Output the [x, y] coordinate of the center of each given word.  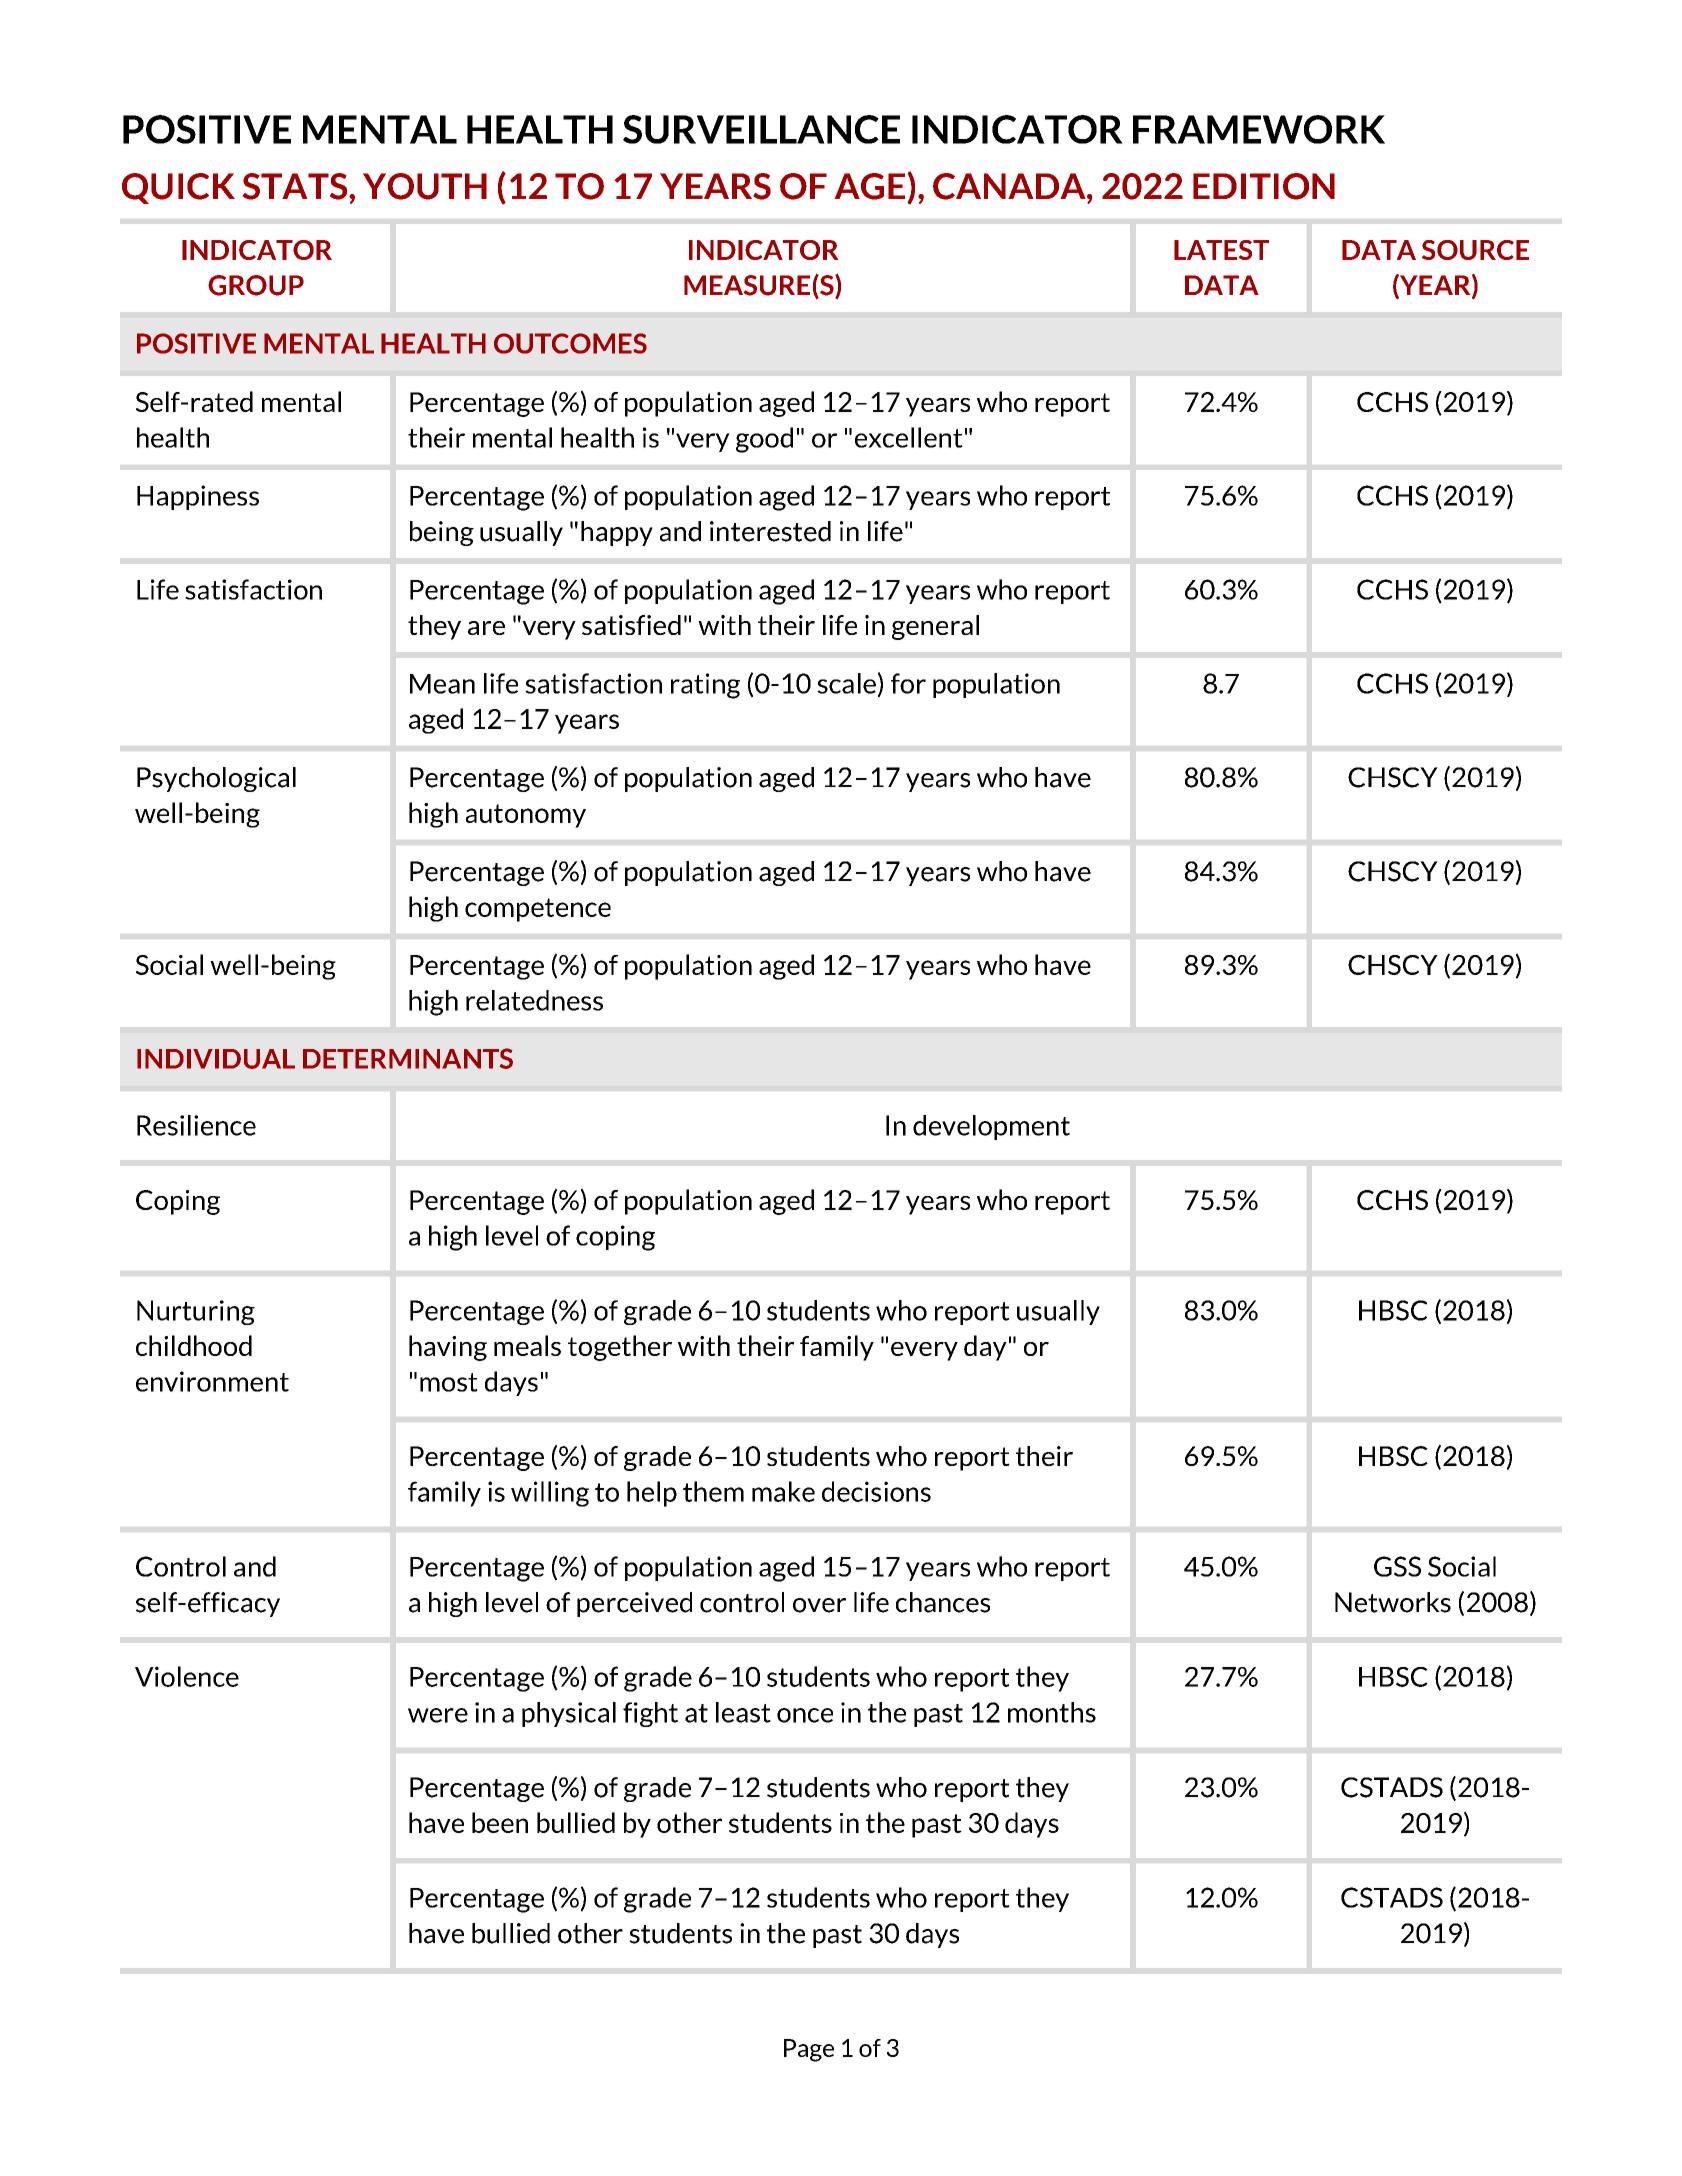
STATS [296, 186]
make [783, 1491]
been [500, 1822]
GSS [1397, 1566]
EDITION [1264, 186]
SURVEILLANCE [761, 129]
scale [846, 683]
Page [809, 2050]
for [908, 683]
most [449, 1382]
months [1052, 1712]
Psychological [216, 779]
